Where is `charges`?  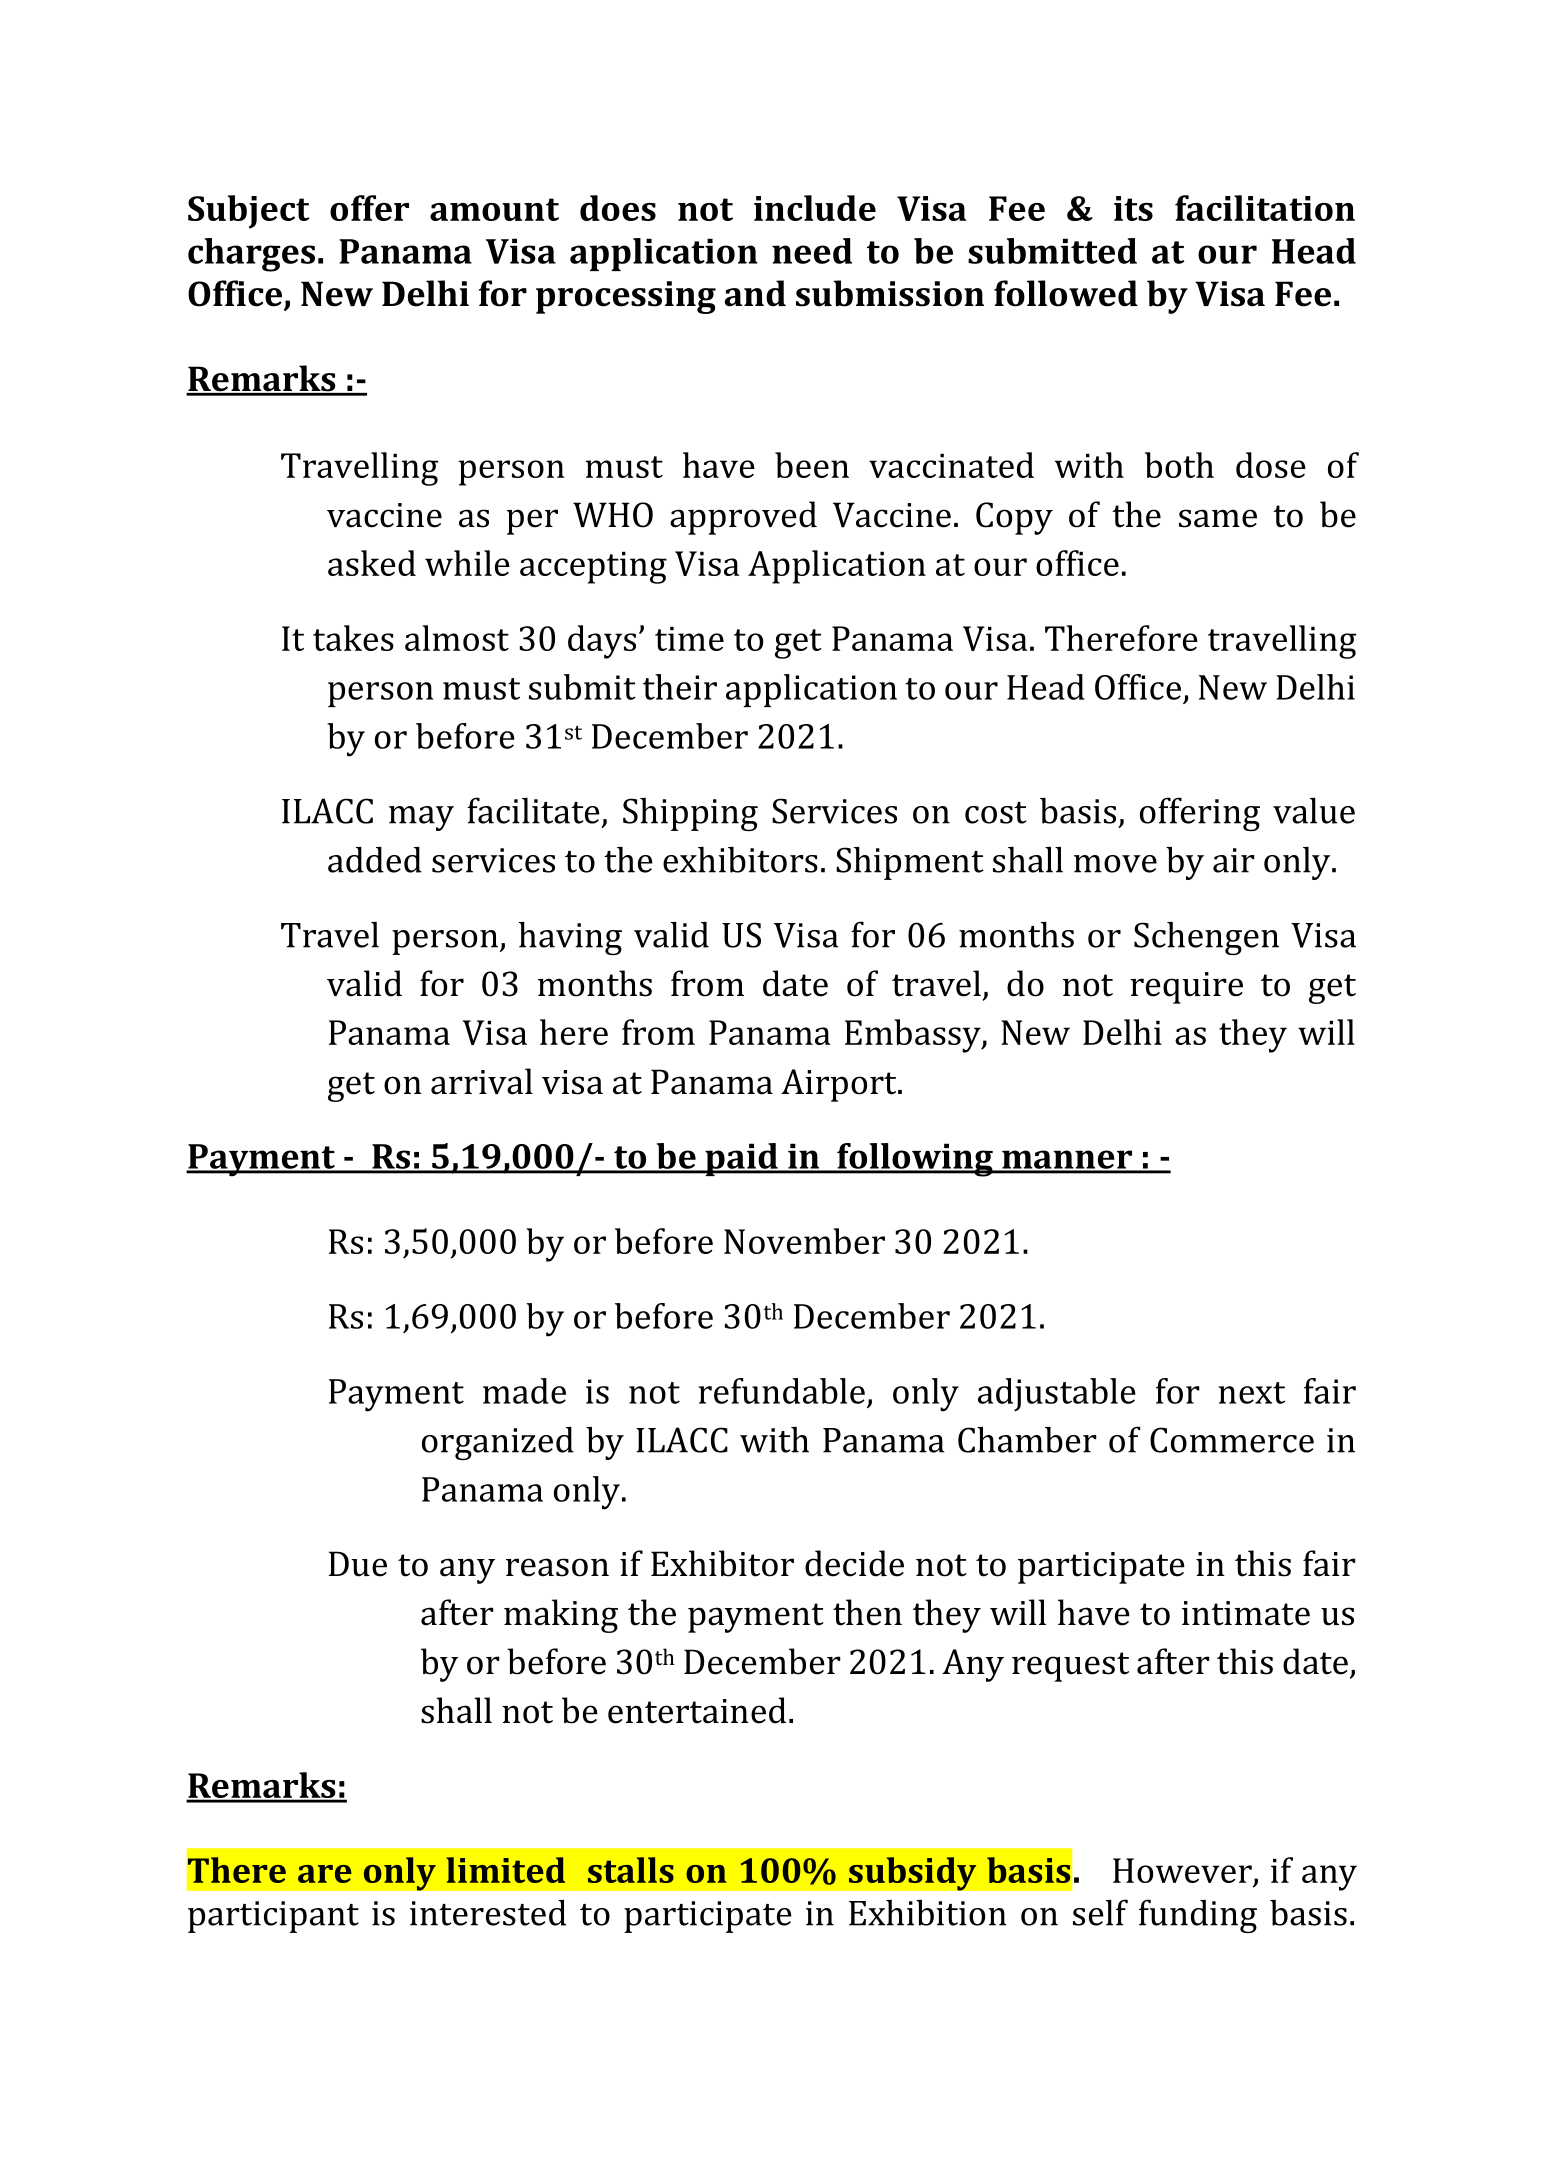 charges is located at coordinates (251, 255).
